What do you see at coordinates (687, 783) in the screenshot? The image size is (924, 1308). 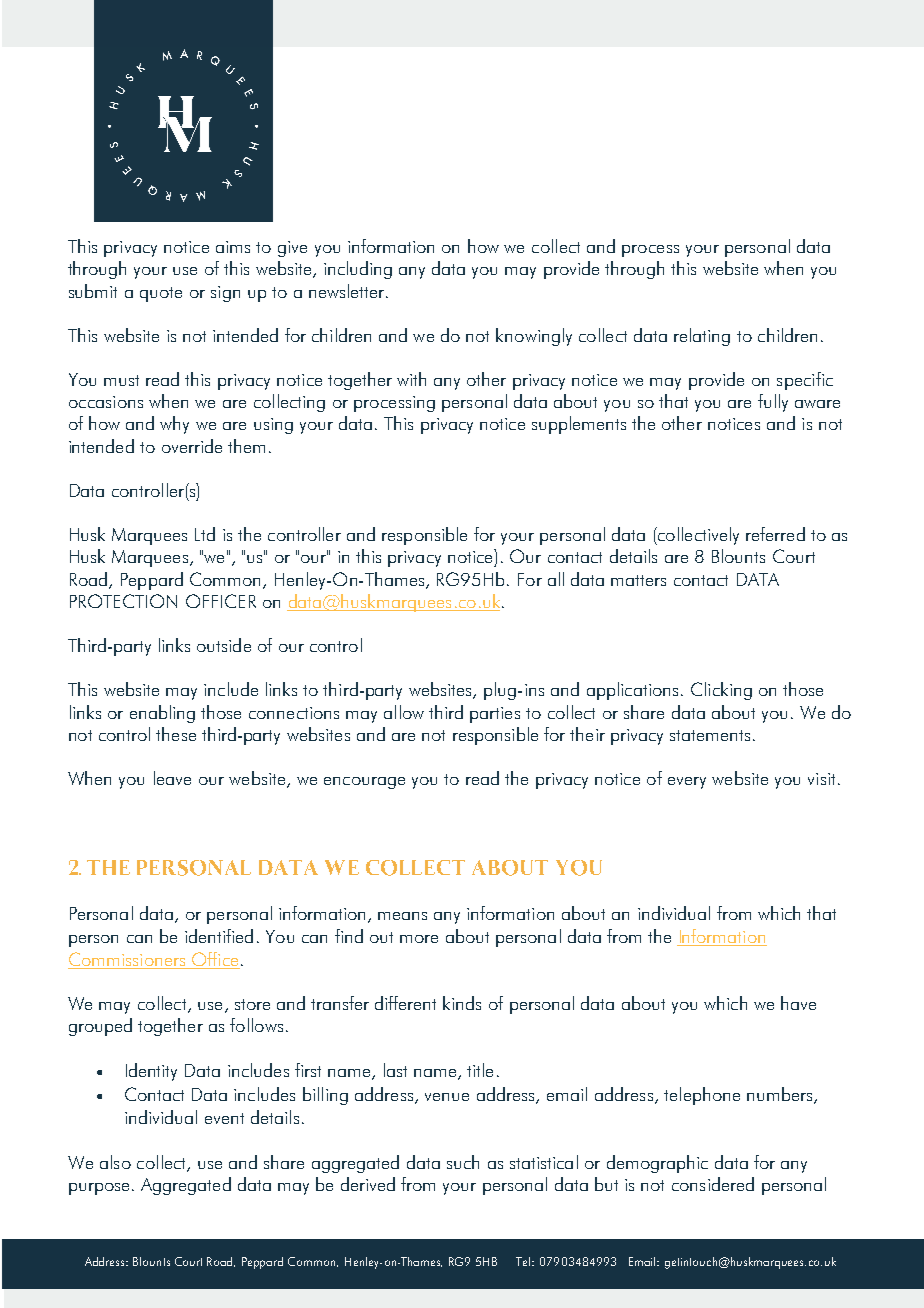 I see `every` at bounding box center [687, 783].
